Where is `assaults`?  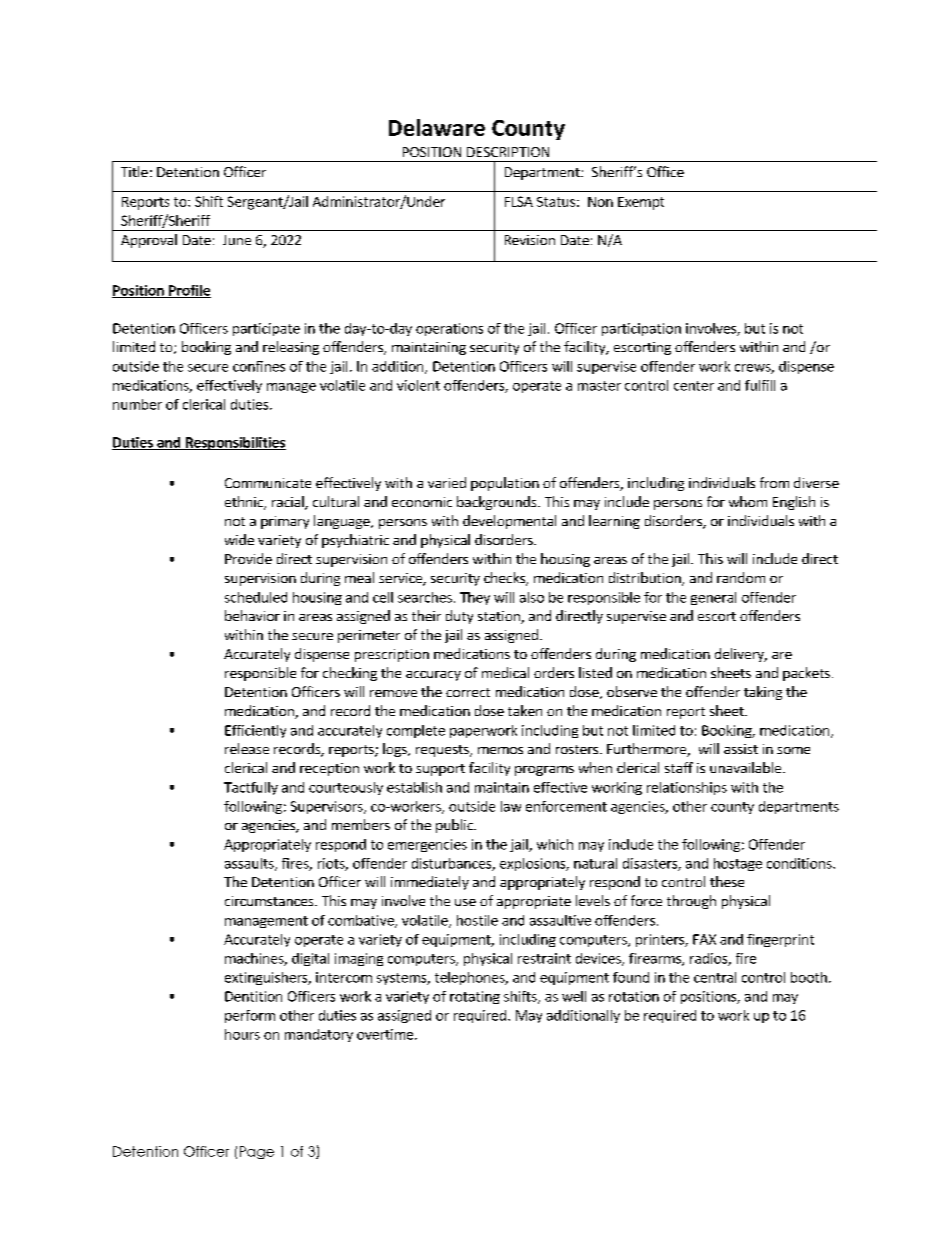 assaults is located at coordinates (250, 864).
